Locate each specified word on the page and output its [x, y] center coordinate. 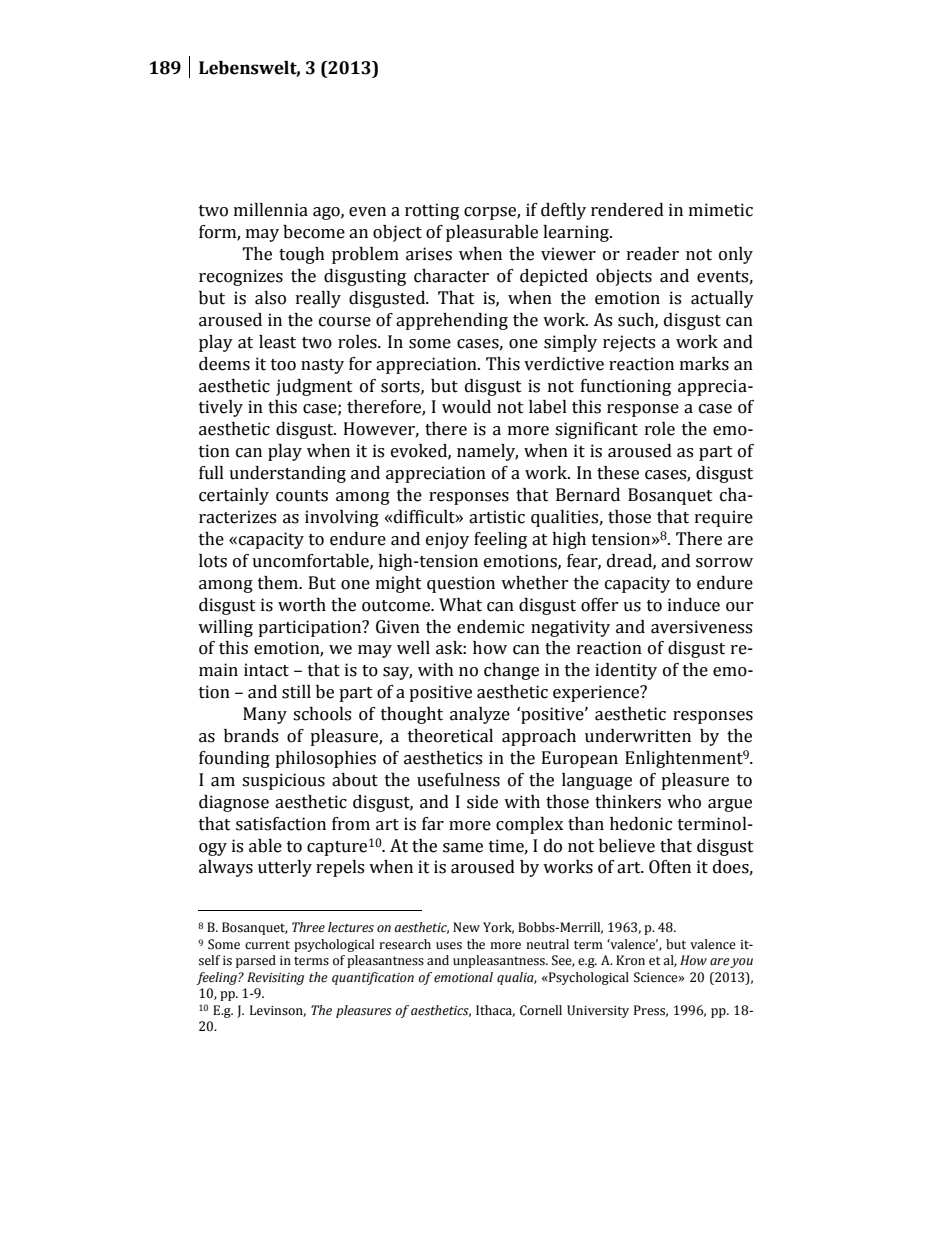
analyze [480, 715]
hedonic [641, 824]
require [724, 518]
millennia [271, 210]
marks [704, 364]
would [466, 407]
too [283, 365]
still [296, 692]
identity [626, 671]
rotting [432, 211]
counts [302, 496]
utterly [285, 868]
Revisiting [275, 978]
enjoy [447, 540]
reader [653, 254]
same [463, 848]
